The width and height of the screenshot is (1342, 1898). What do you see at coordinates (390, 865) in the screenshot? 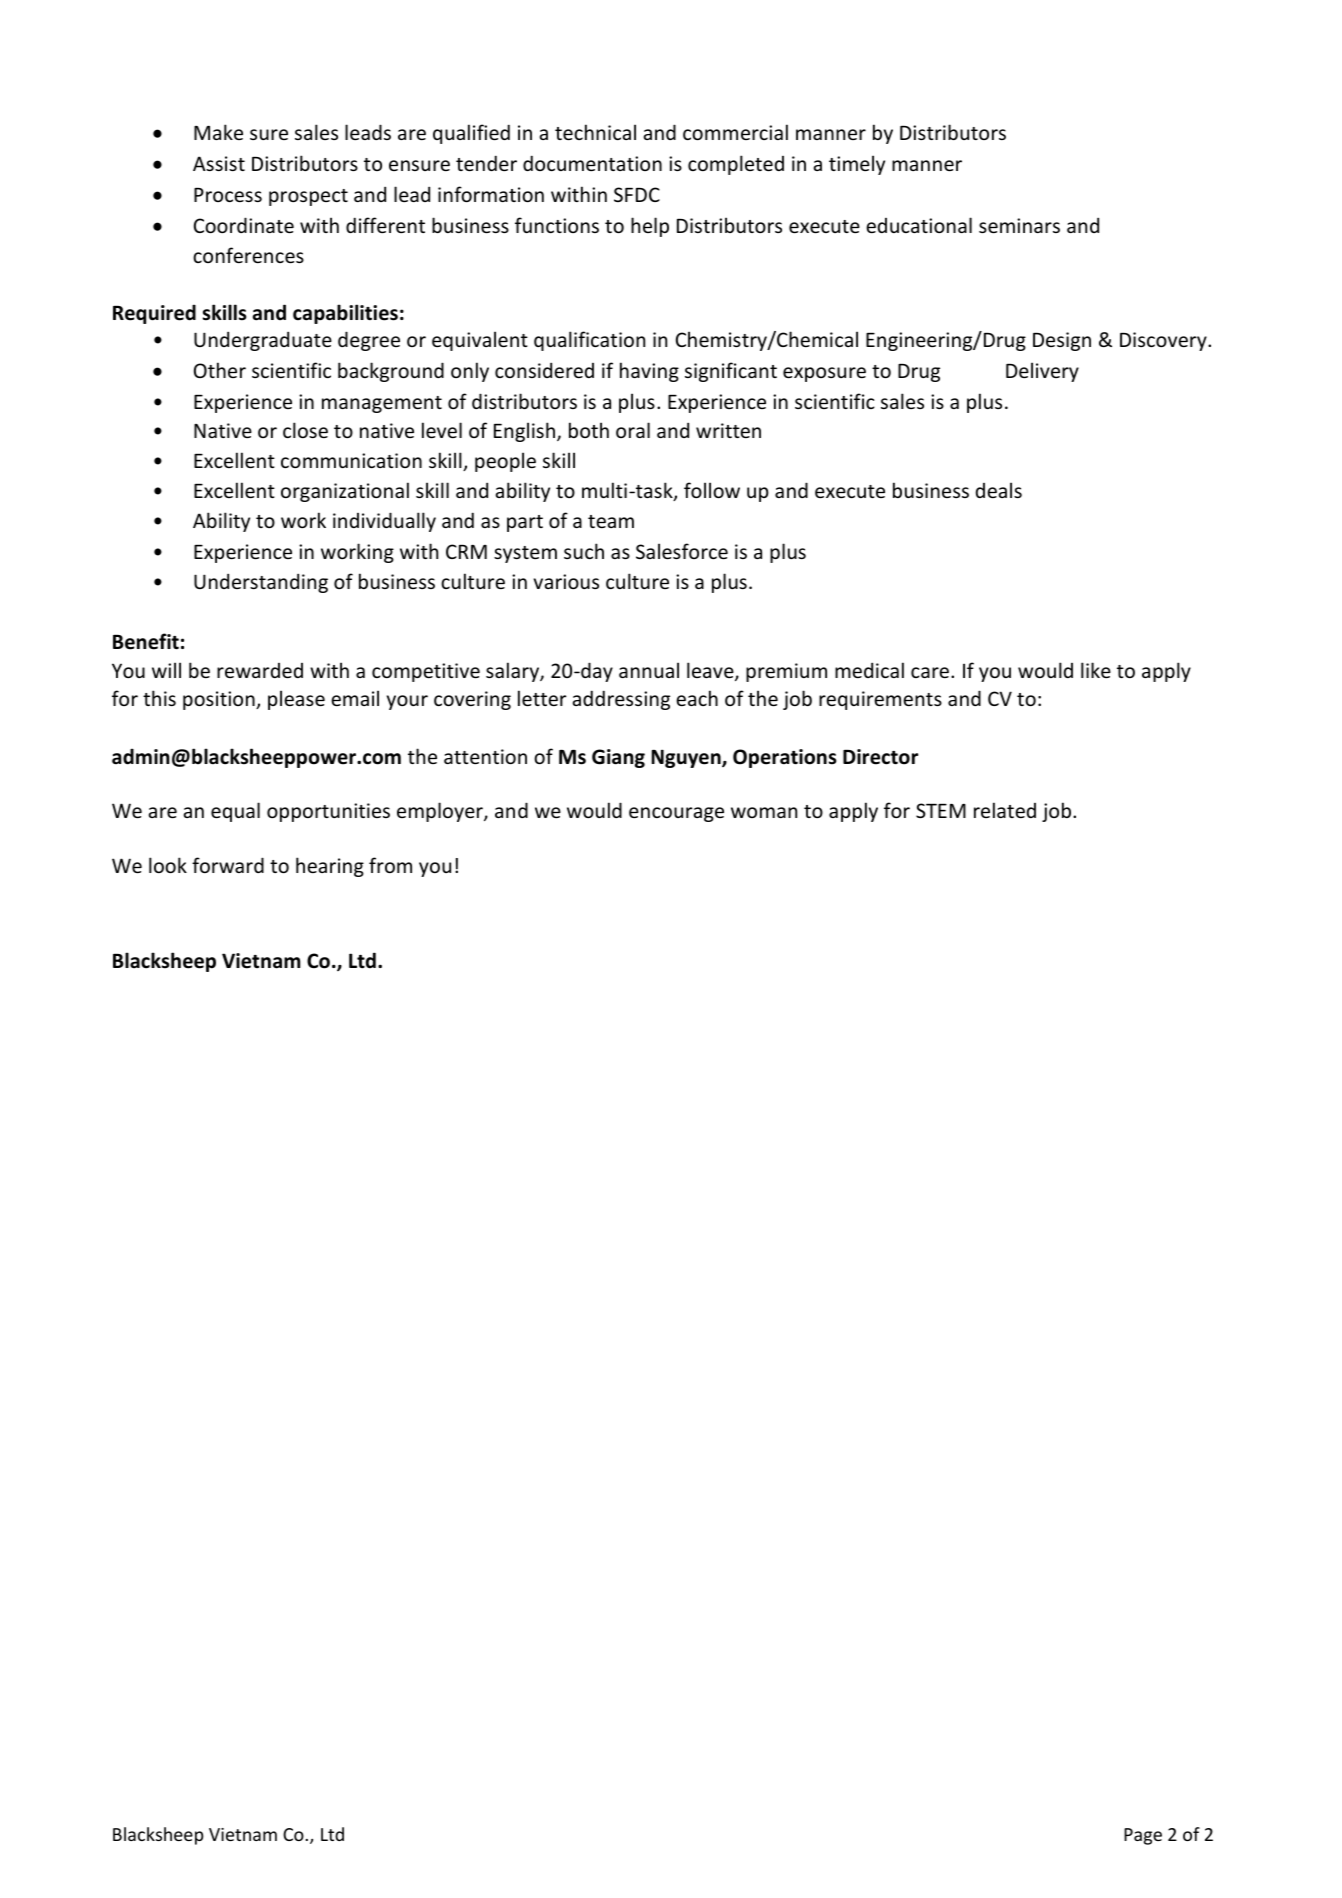
I see `from` at bounding box center [390, 865].
